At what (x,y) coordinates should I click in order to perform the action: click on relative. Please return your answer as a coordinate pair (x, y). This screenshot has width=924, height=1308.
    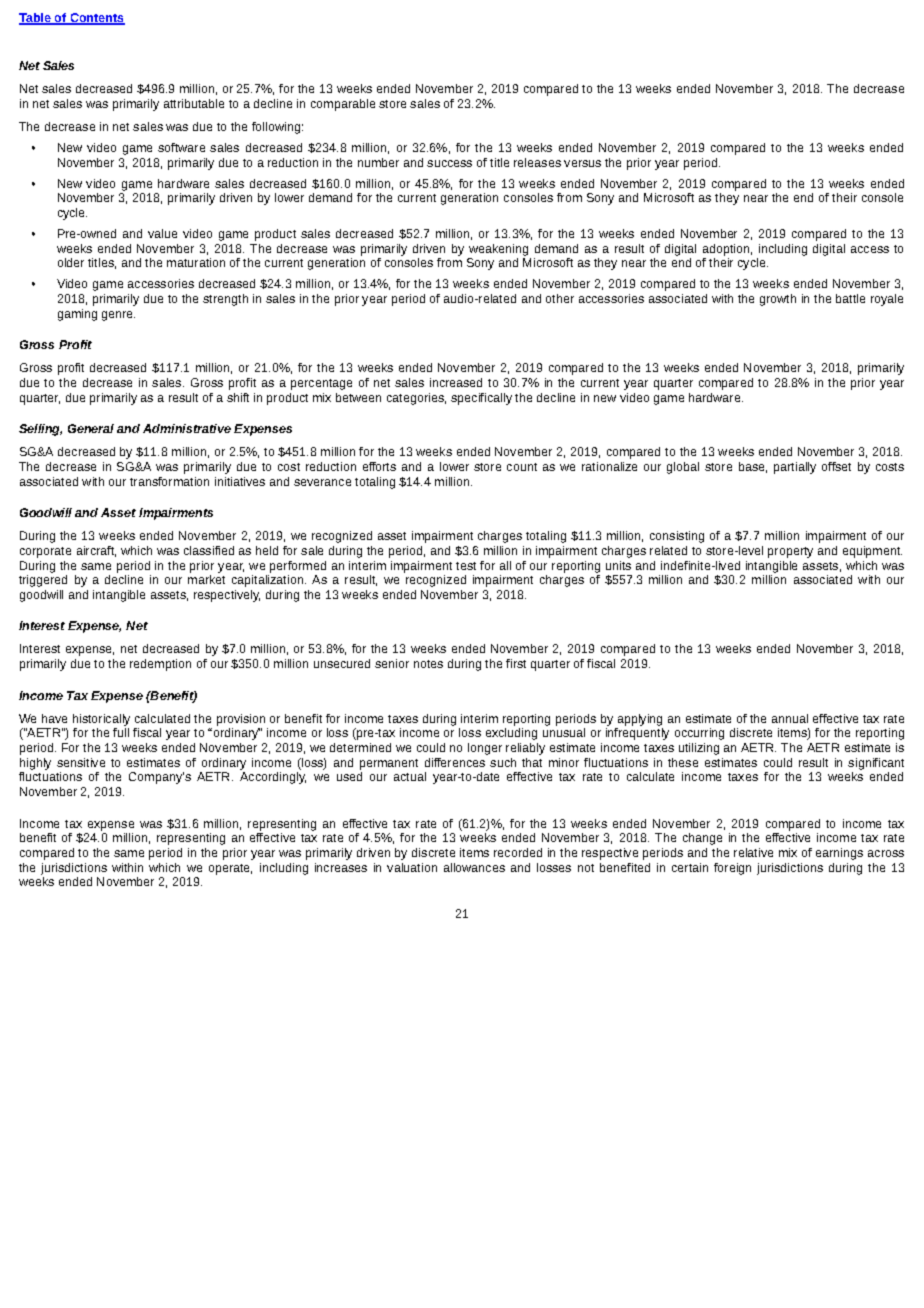
    Looking at the image, I should click on (753, 852).
